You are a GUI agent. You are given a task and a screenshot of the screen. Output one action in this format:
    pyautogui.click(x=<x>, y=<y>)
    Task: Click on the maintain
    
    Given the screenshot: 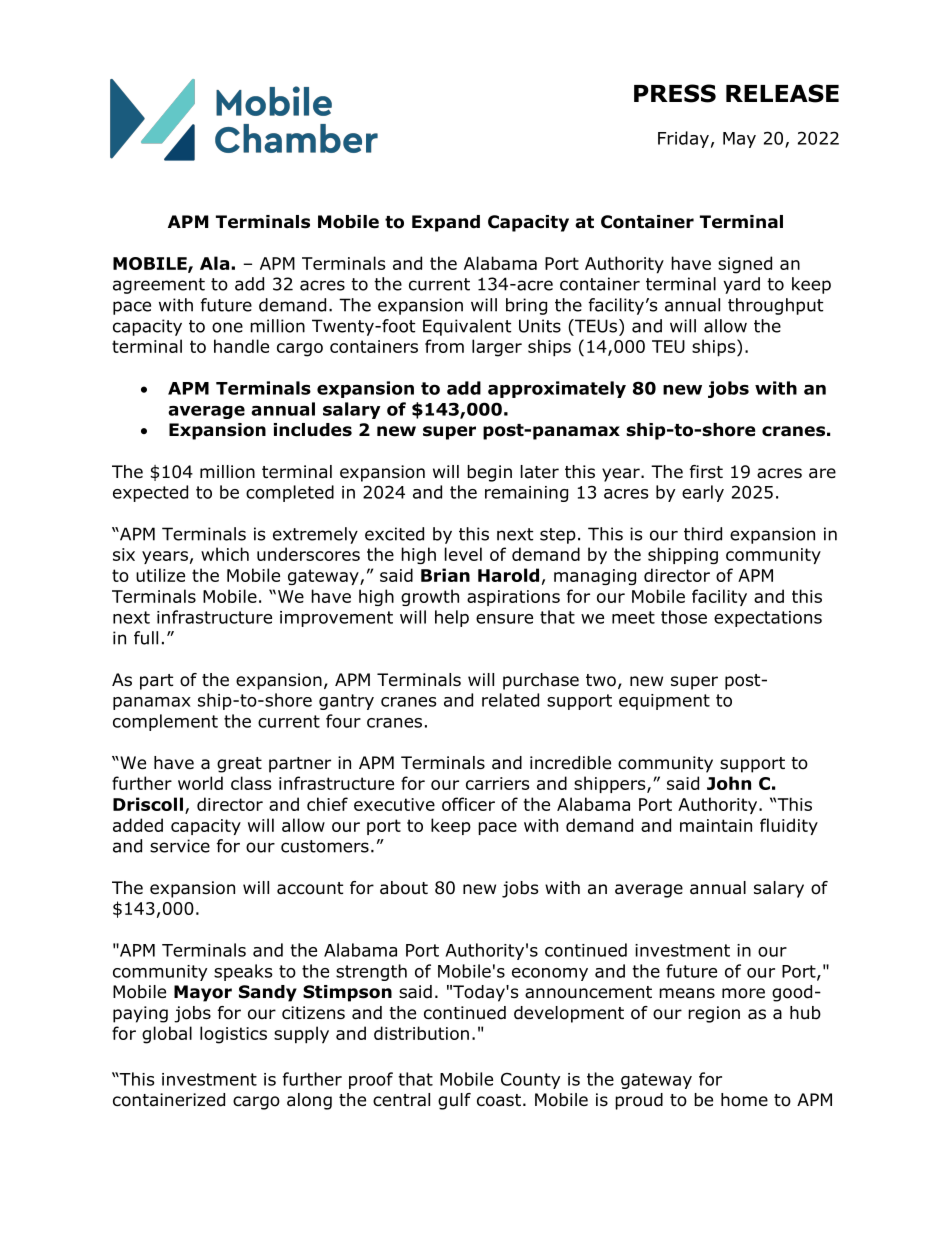 What is the action you would take?
    pyautogui.click(x=716, y=825)
